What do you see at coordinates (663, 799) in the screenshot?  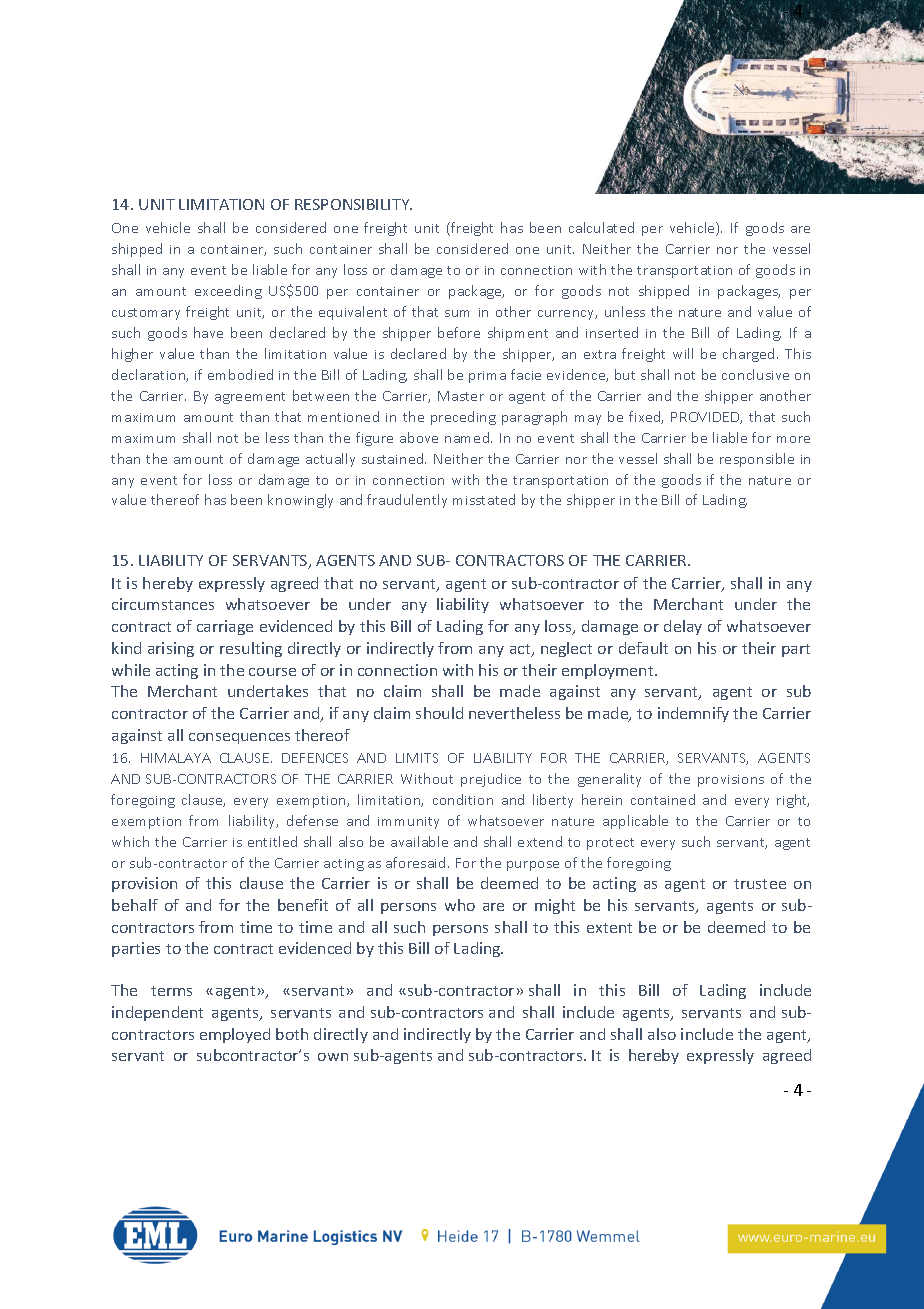 I see `contained` at bounding box center [663, 799].
